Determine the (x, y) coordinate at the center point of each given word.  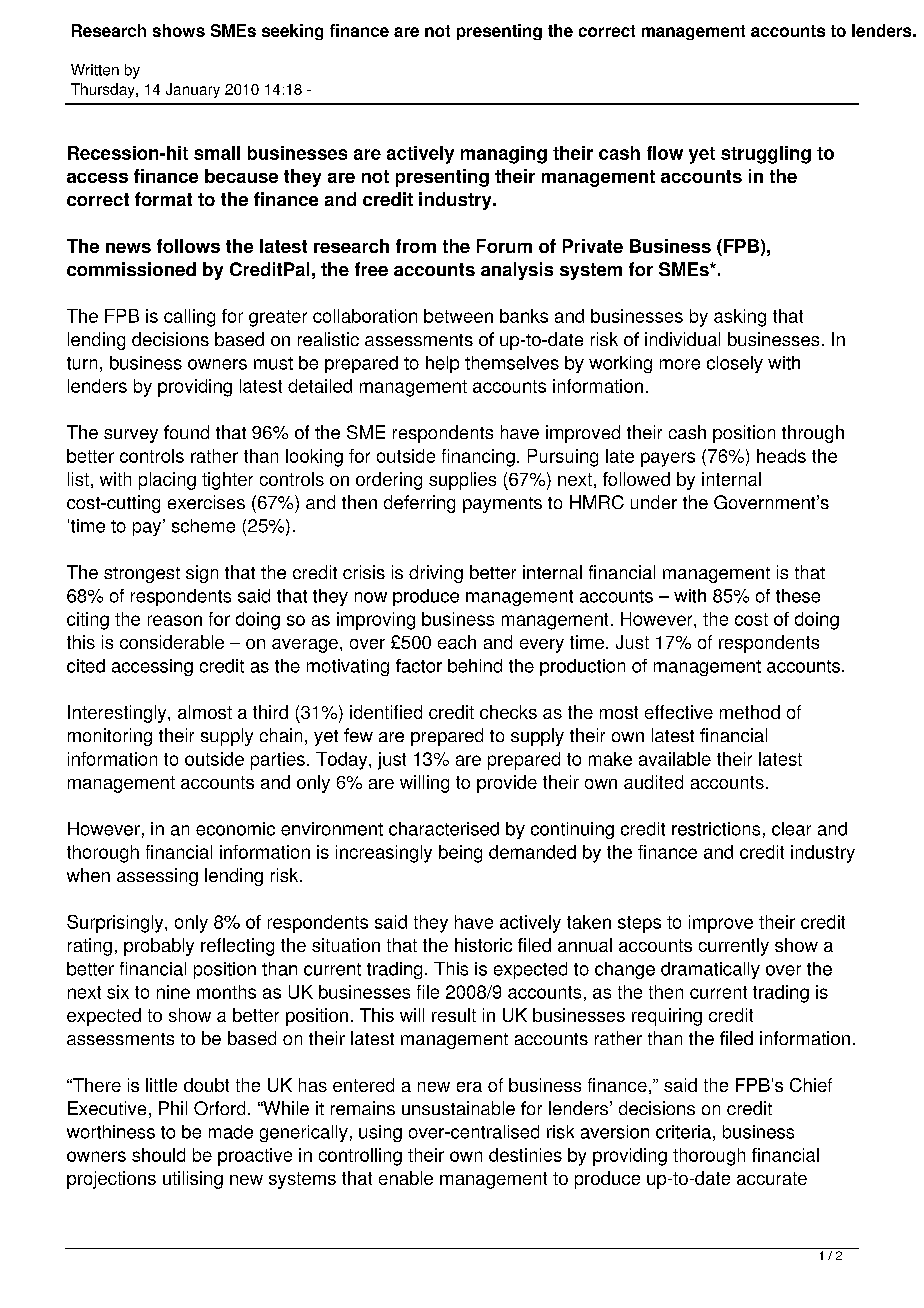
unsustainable (458, 1108)
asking (740, 318)
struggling (766, 155)
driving (436, 574)
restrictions (716, 829)
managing (504, 155)
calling (189, 318)
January (193, 90)
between (458, 316)
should (158, 1155)
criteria (683, 1132)
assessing (157, 877)
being (460, 854)
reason (175, 620)
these (798, 596)
